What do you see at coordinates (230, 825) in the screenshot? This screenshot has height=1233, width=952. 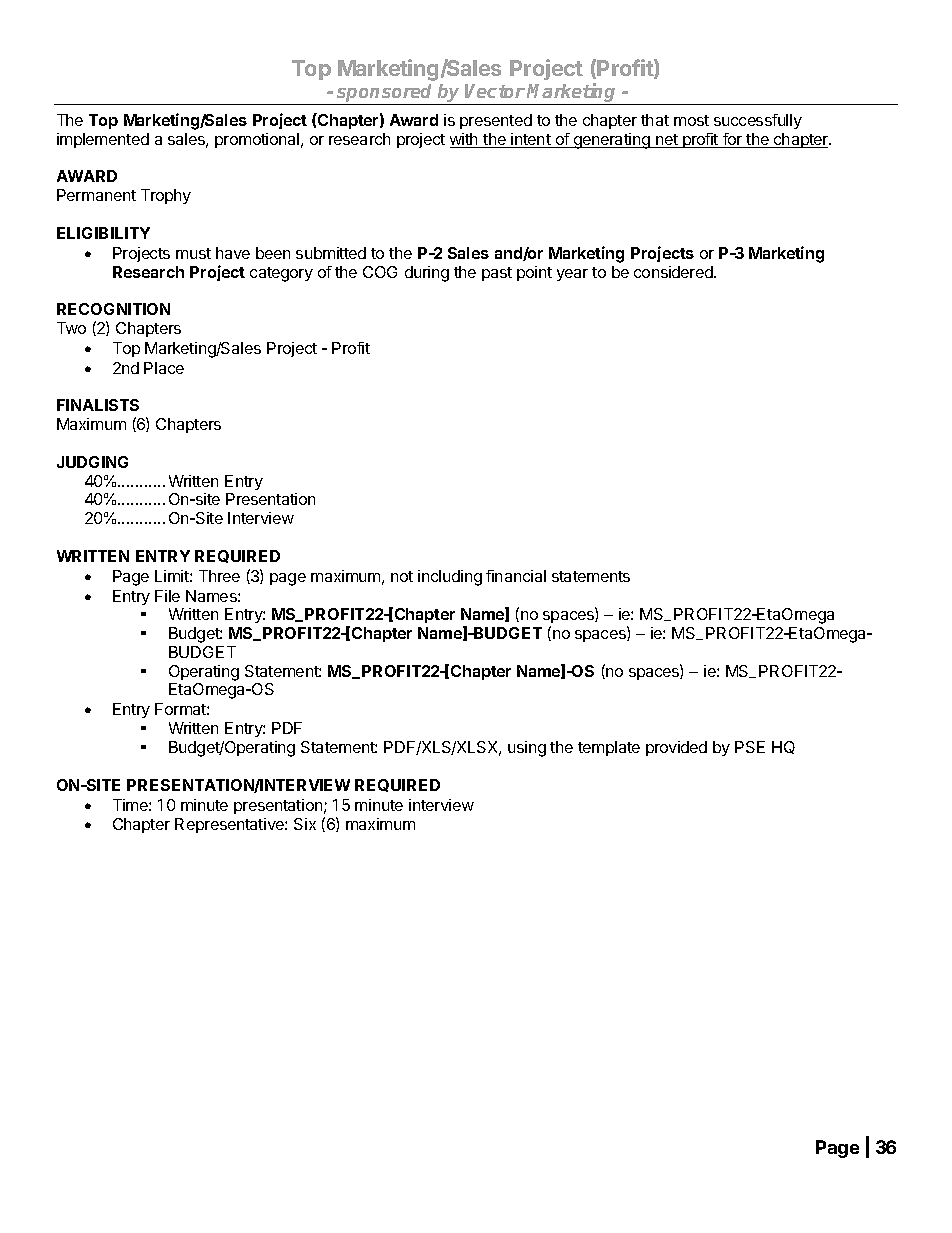 I see `Representative` at bounding box center [230, 825].
